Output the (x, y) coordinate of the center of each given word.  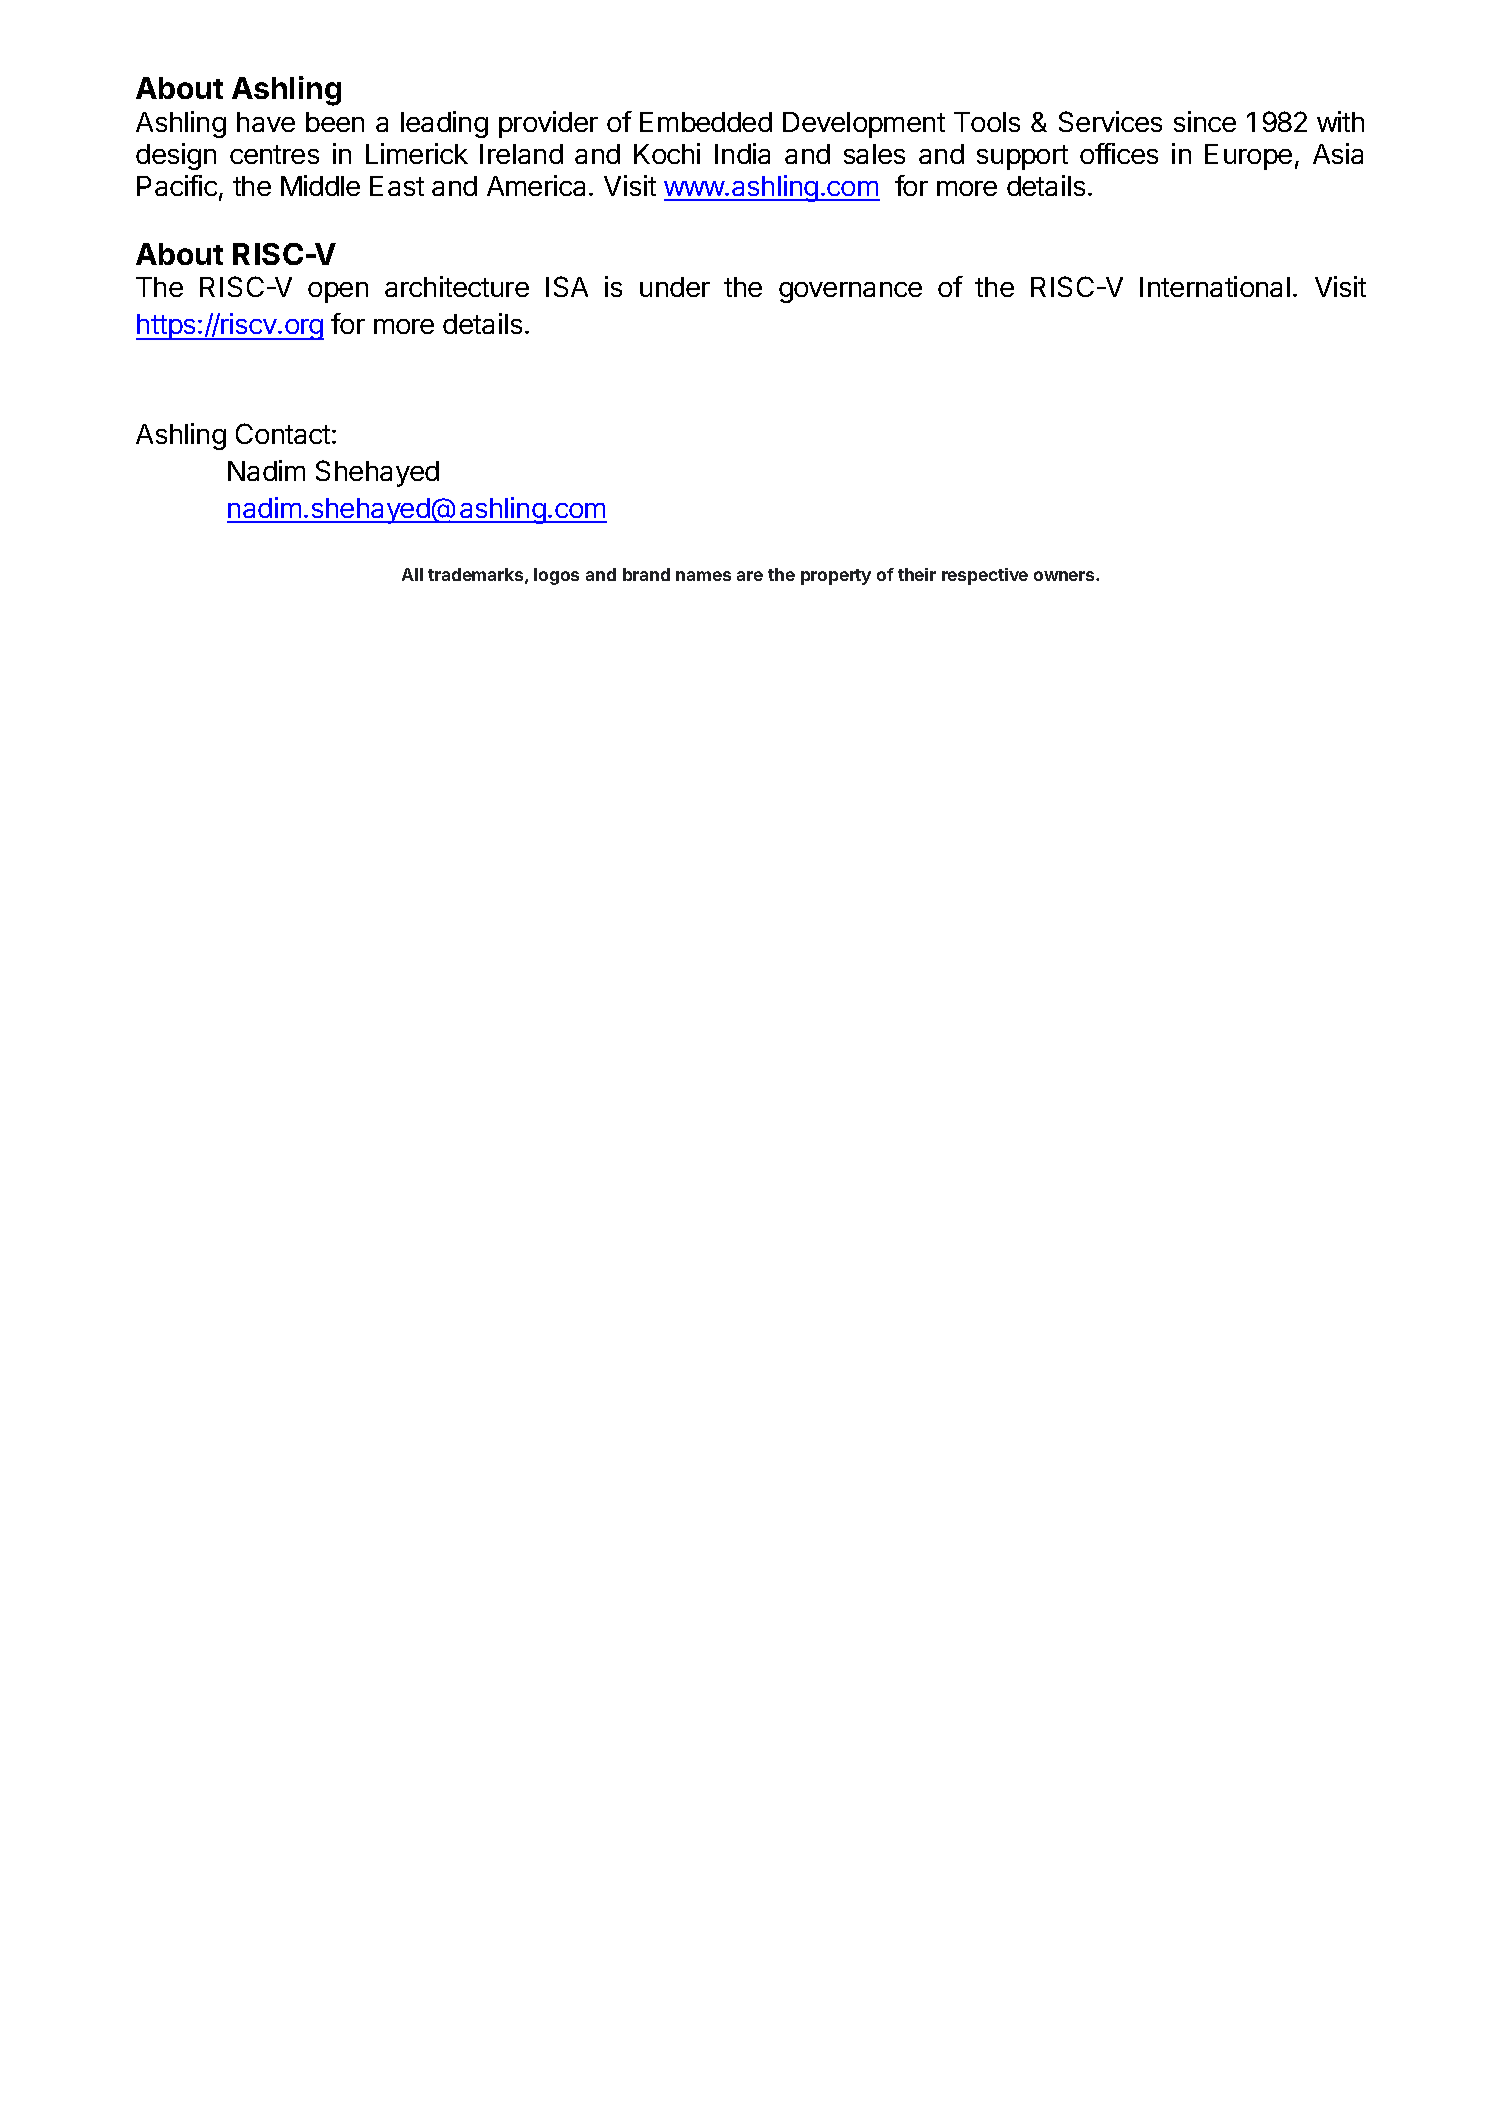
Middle (320, 185)
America (538, 185)
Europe (1248, 157)
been (335, 122)
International (1215, 286)
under (675, 287)
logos (556, 576)
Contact (283, 433)
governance (850, 292)
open (338, 292)
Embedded (706, 122)
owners (1065, 576)
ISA (567, 286)
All (412, 574)
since (1205, 121)
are (750, 576)
